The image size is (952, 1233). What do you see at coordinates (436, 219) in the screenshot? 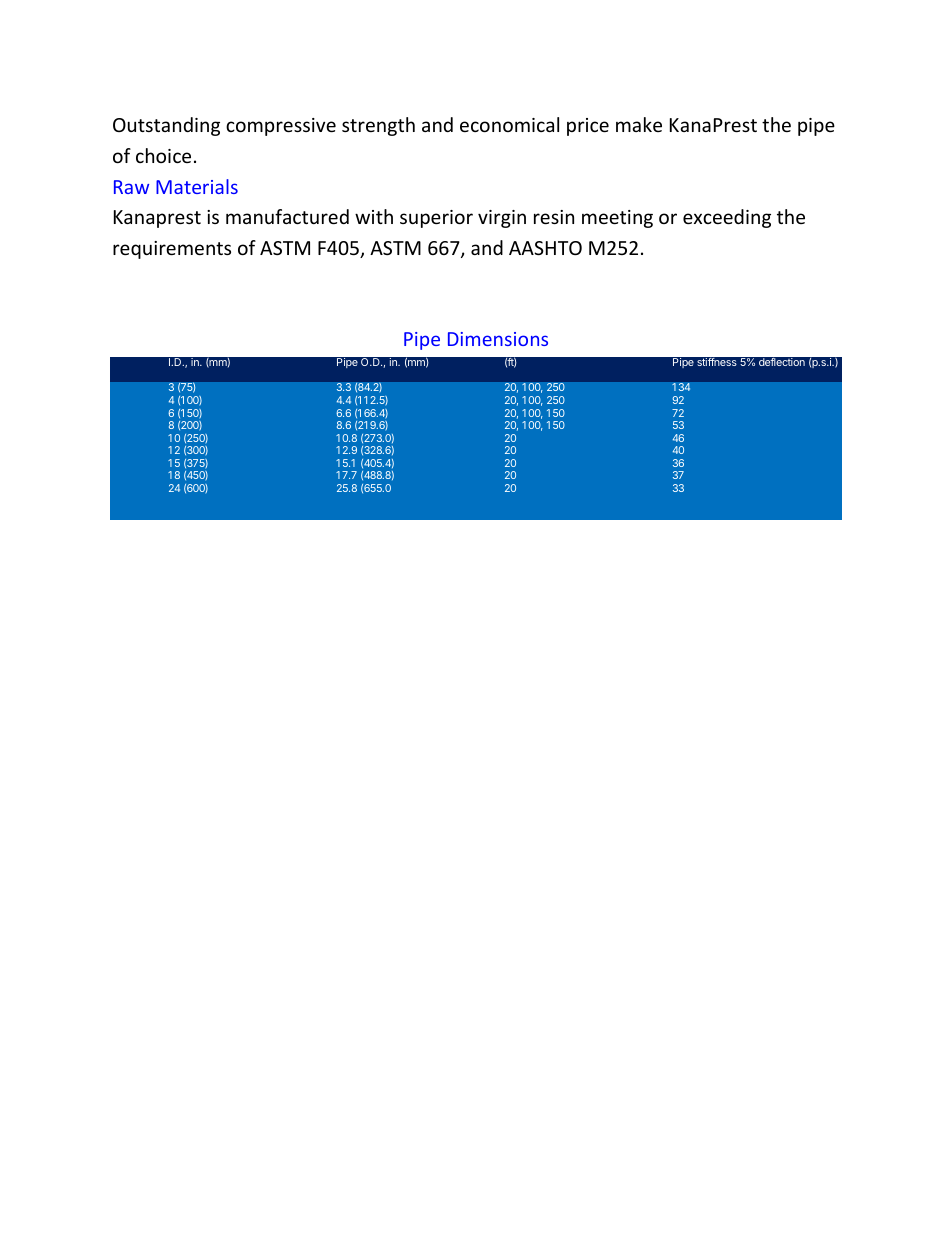
I see `superior` at bounding box center [436, 219].
